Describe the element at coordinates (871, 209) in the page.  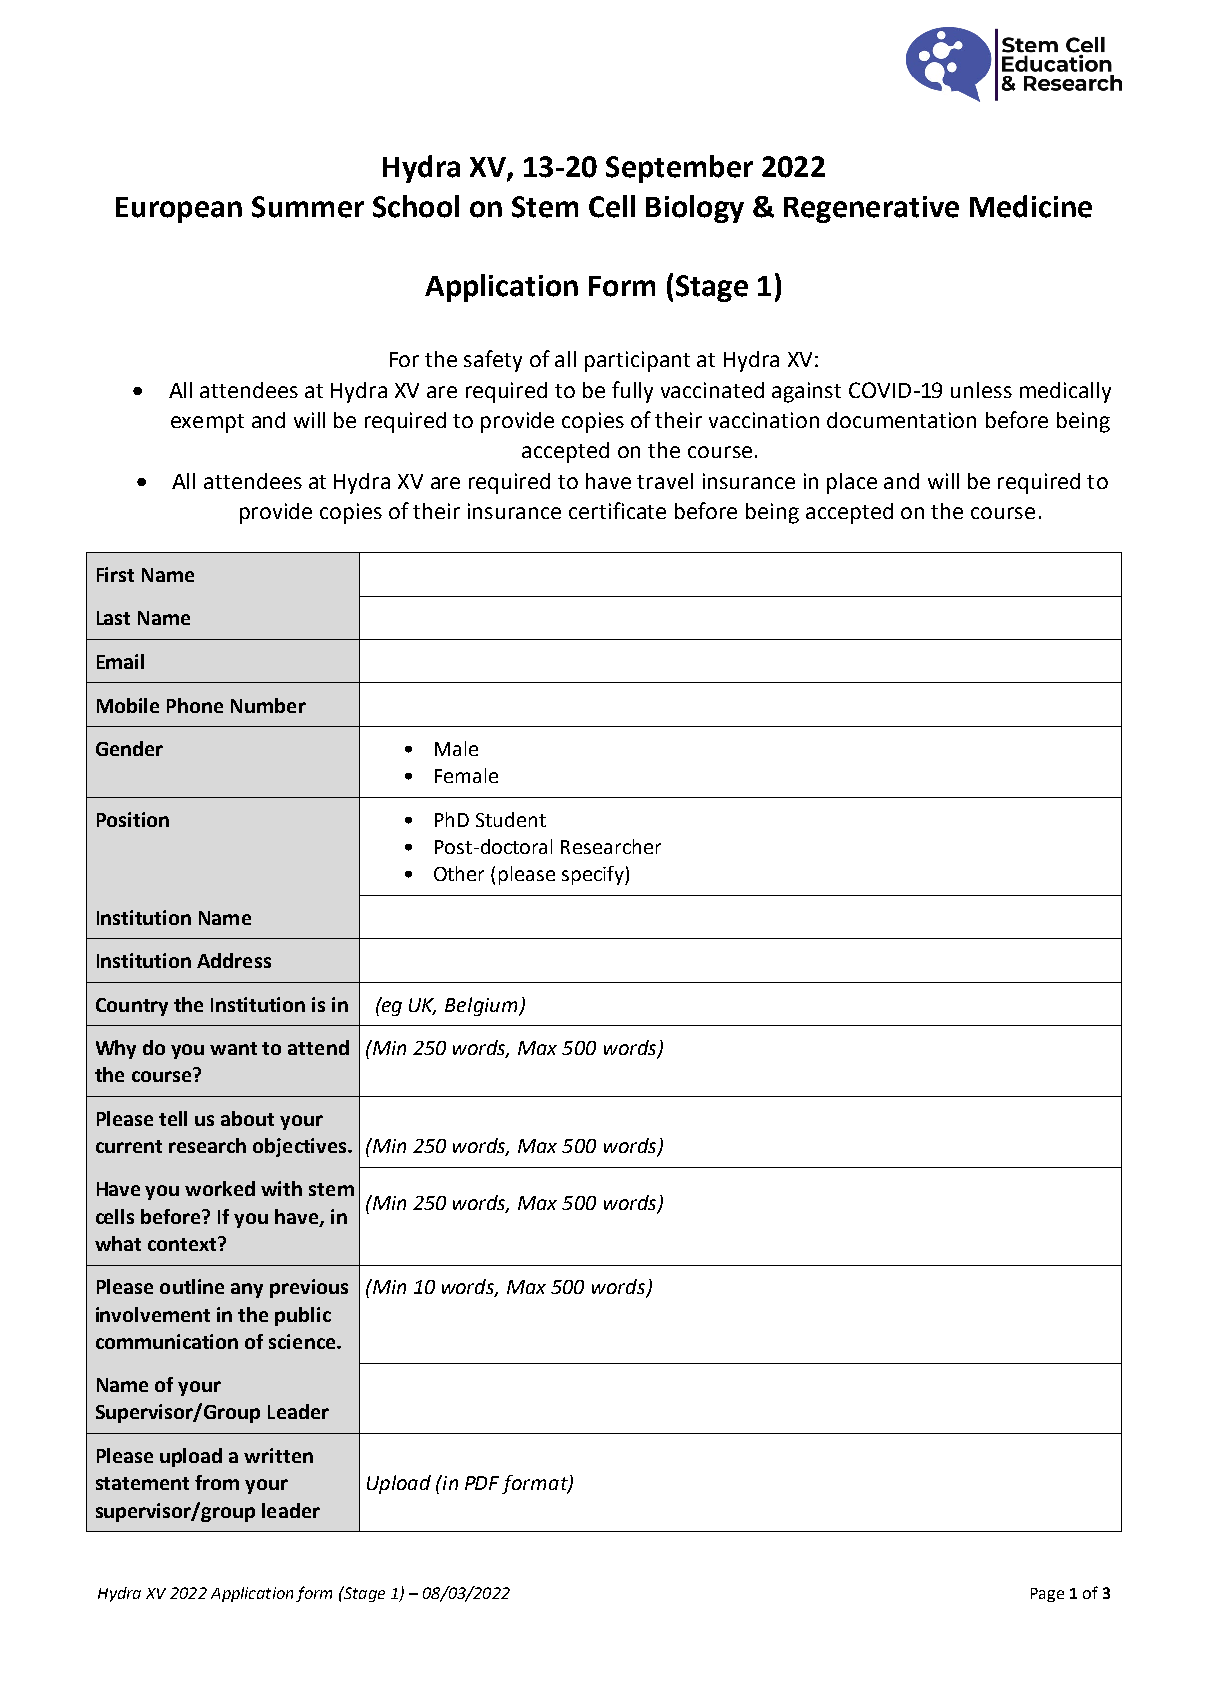
I see `Regenerative` at that location.
